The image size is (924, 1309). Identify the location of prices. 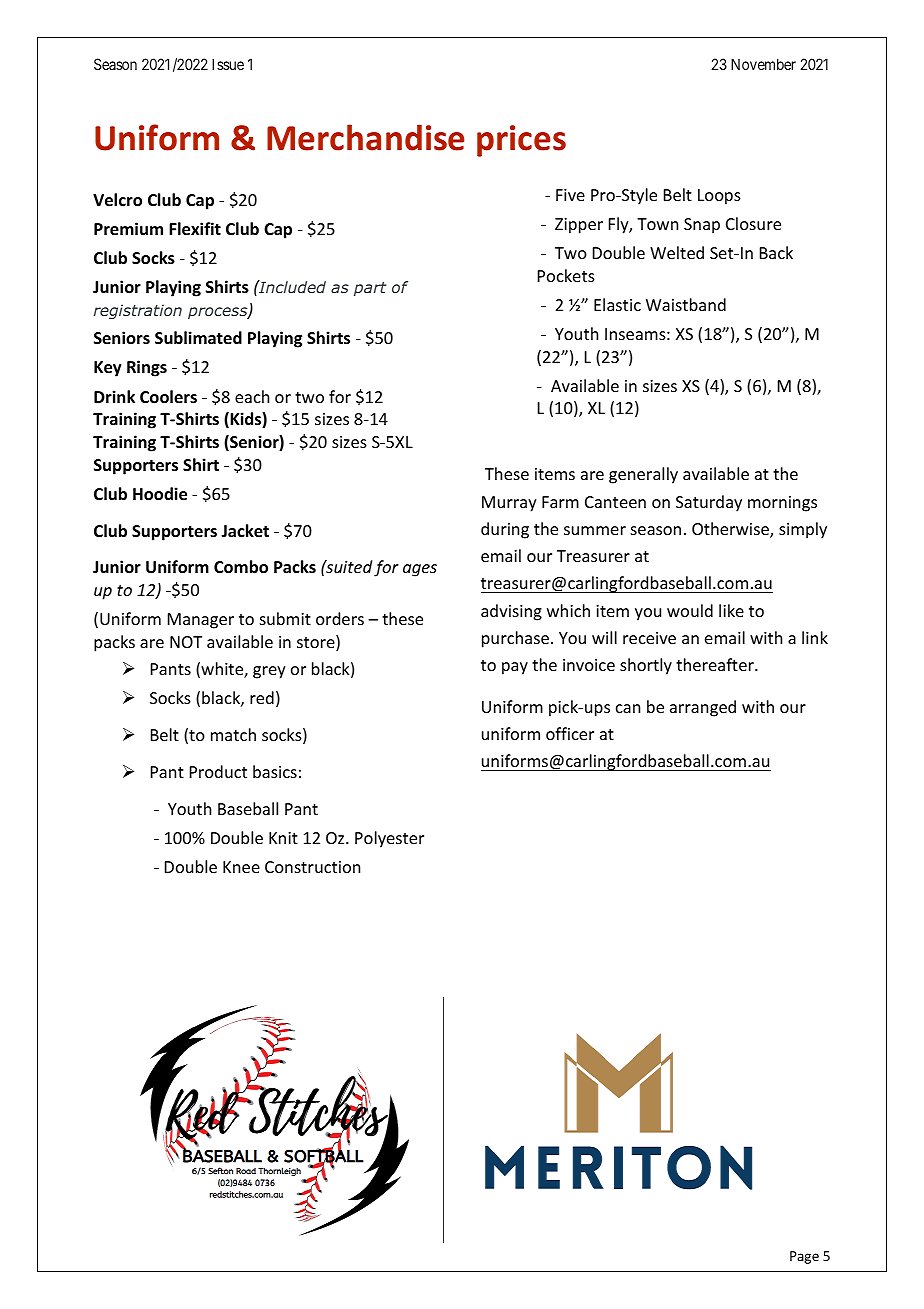
(521, 141).
